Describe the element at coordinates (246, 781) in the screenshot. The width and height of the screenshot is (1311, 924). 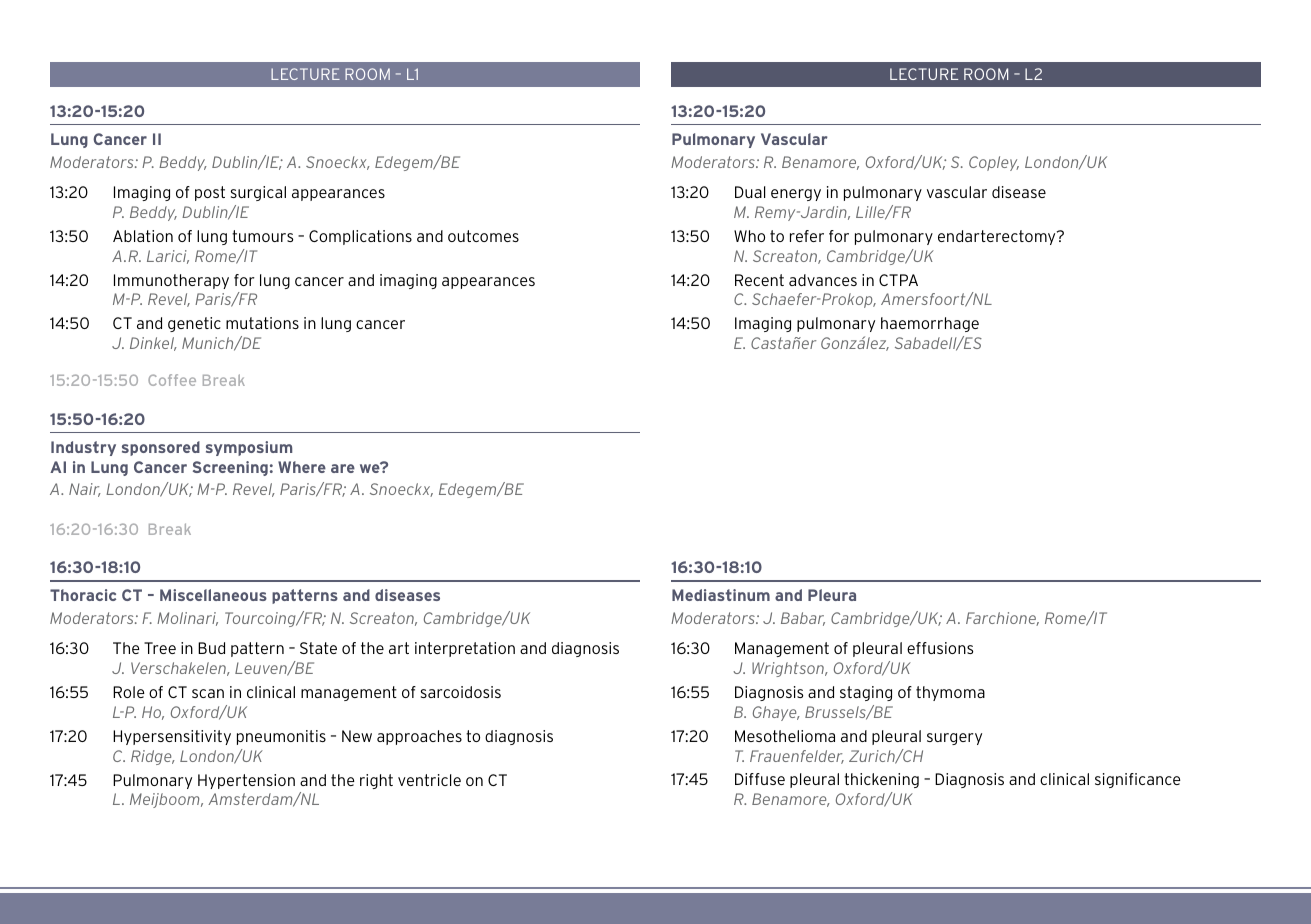
I see `Hypertension` at that location.
